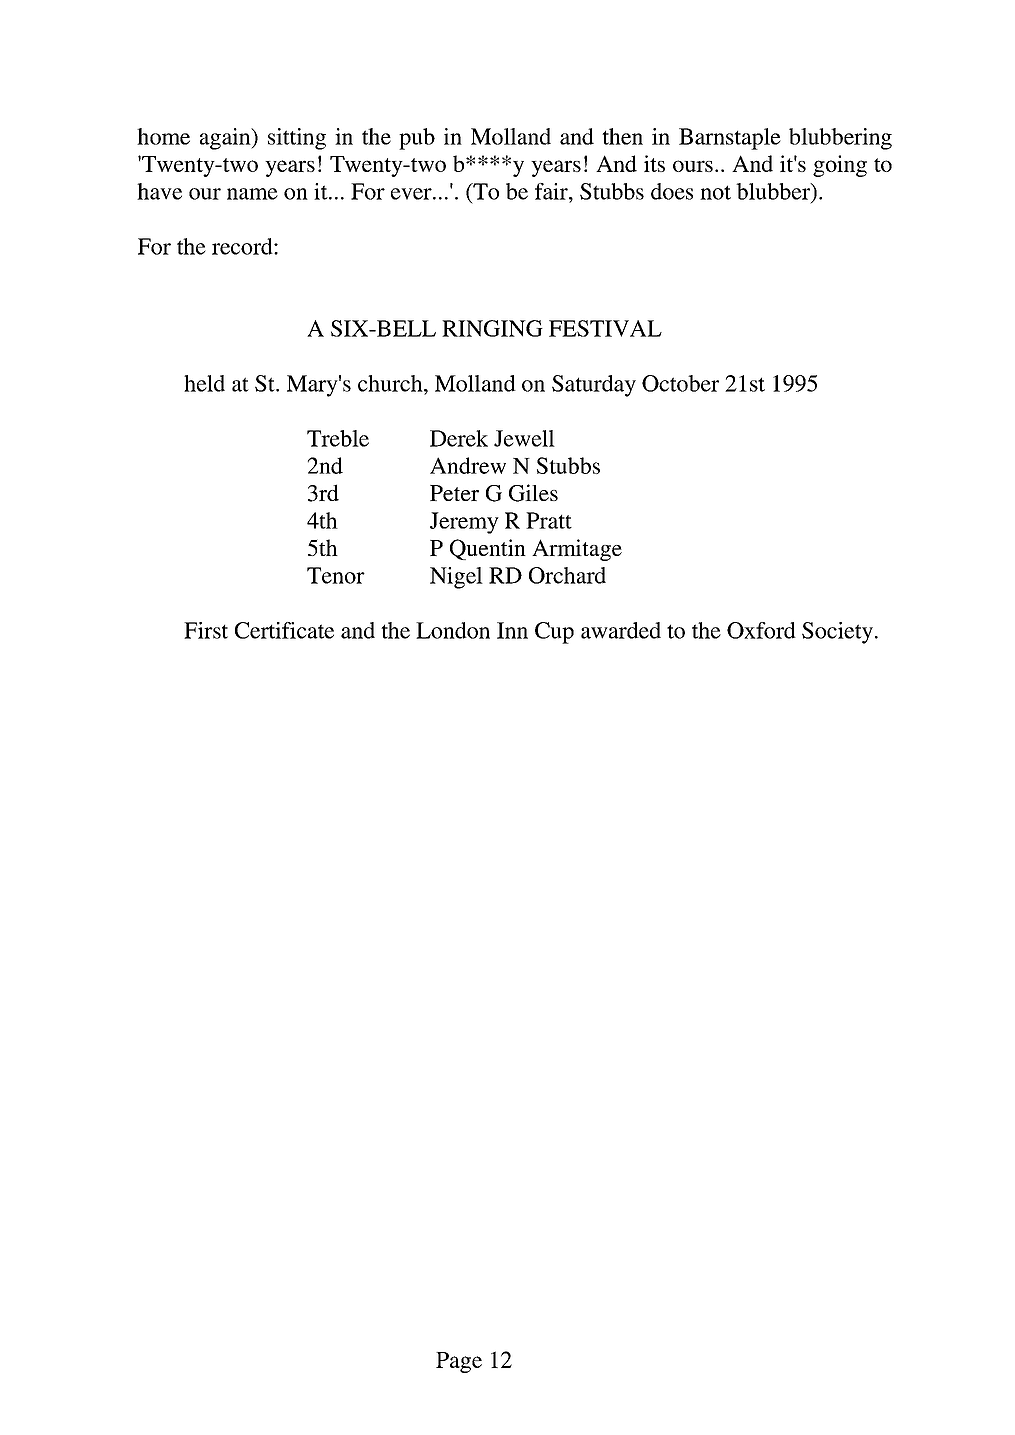 The width and height of the screenshot is (1015, 1435). What do you see at coordinates (206, 630) in the screenshot?
I see `First` at bounding box center [206, 630].
